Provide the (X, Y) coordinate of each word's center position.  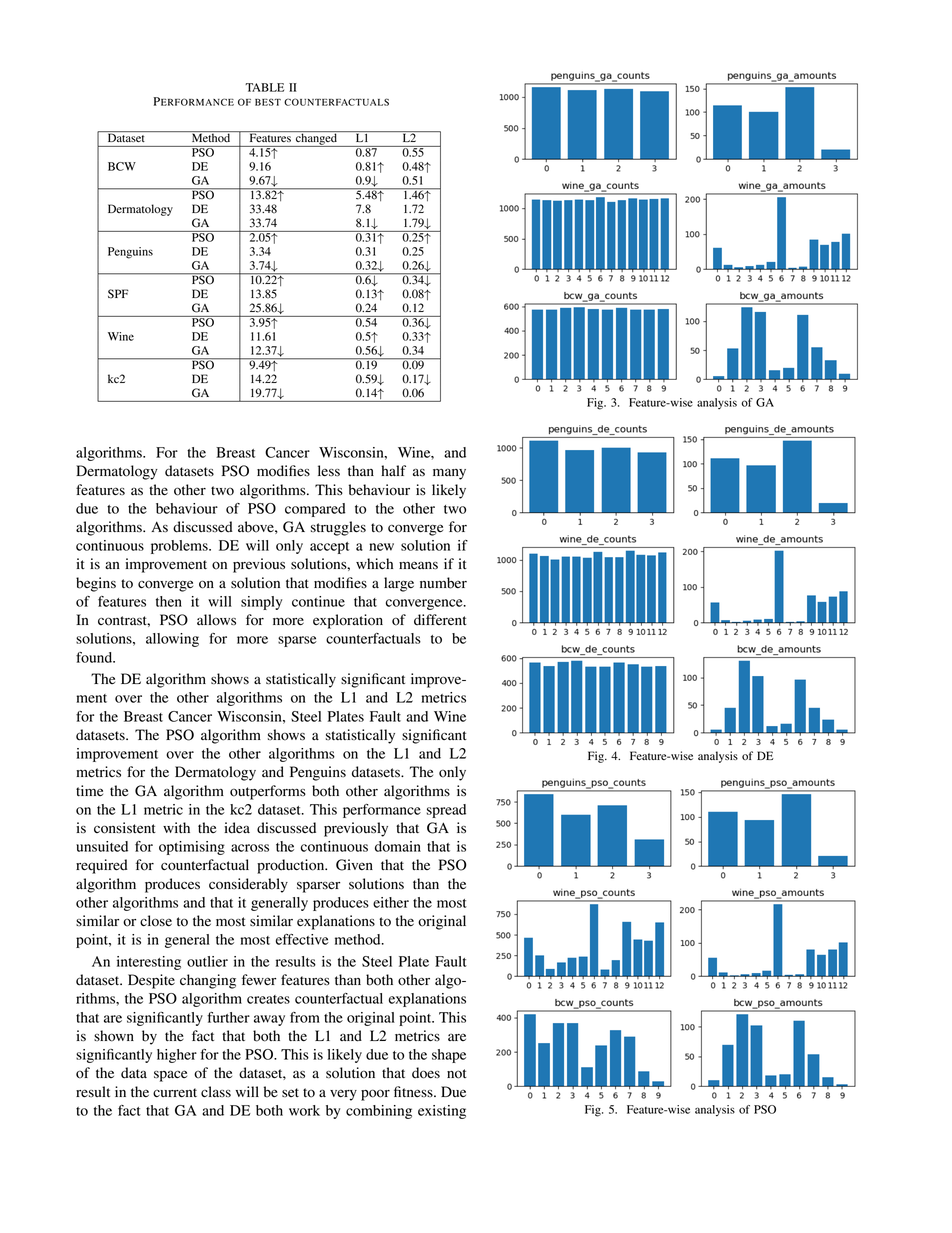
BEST (268, 102)
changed (316, 139)
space (170, 1076)
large (399, 584)
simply (261, 603)
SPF (118, 294)
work (304, 1110)
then (169, 601)
